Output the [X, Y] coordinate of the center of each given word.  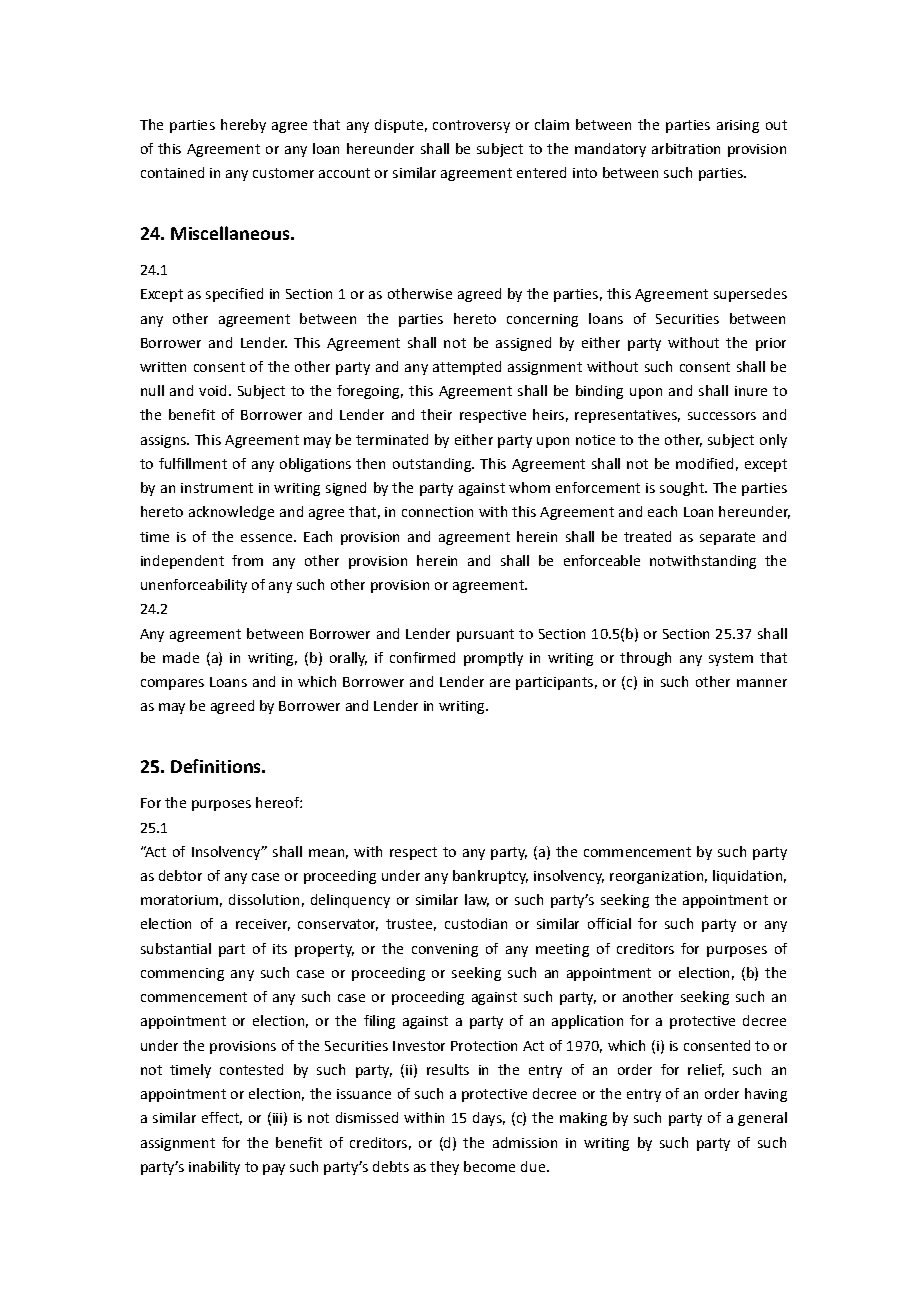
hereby [243, 126]
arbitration [686, 148]
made [181, 657]
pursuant [485, 635]
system [731, 659]
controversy [471, 126]
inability [214, 1168]
